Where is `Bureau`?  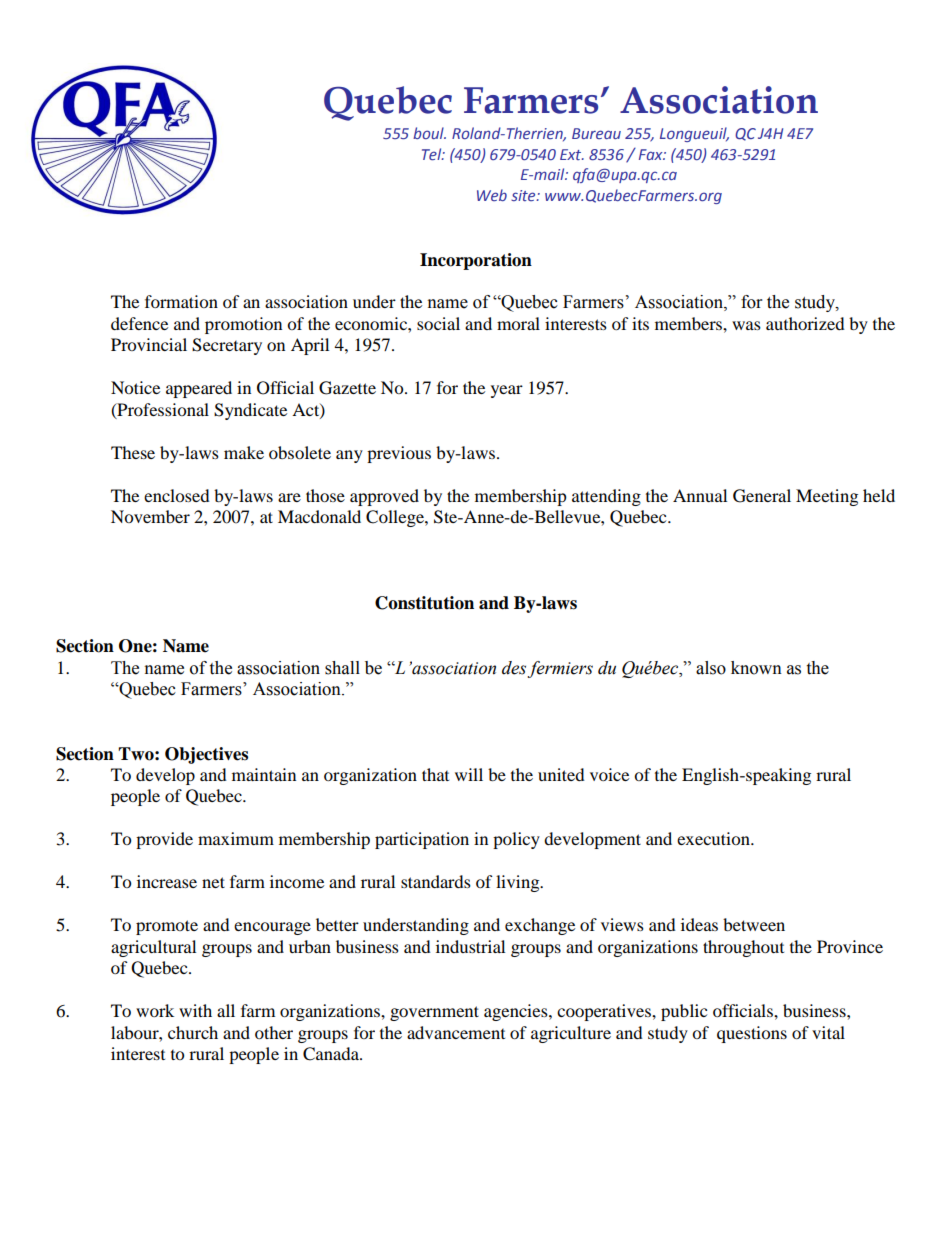 Bureau is located at coordinates (596, 133).
